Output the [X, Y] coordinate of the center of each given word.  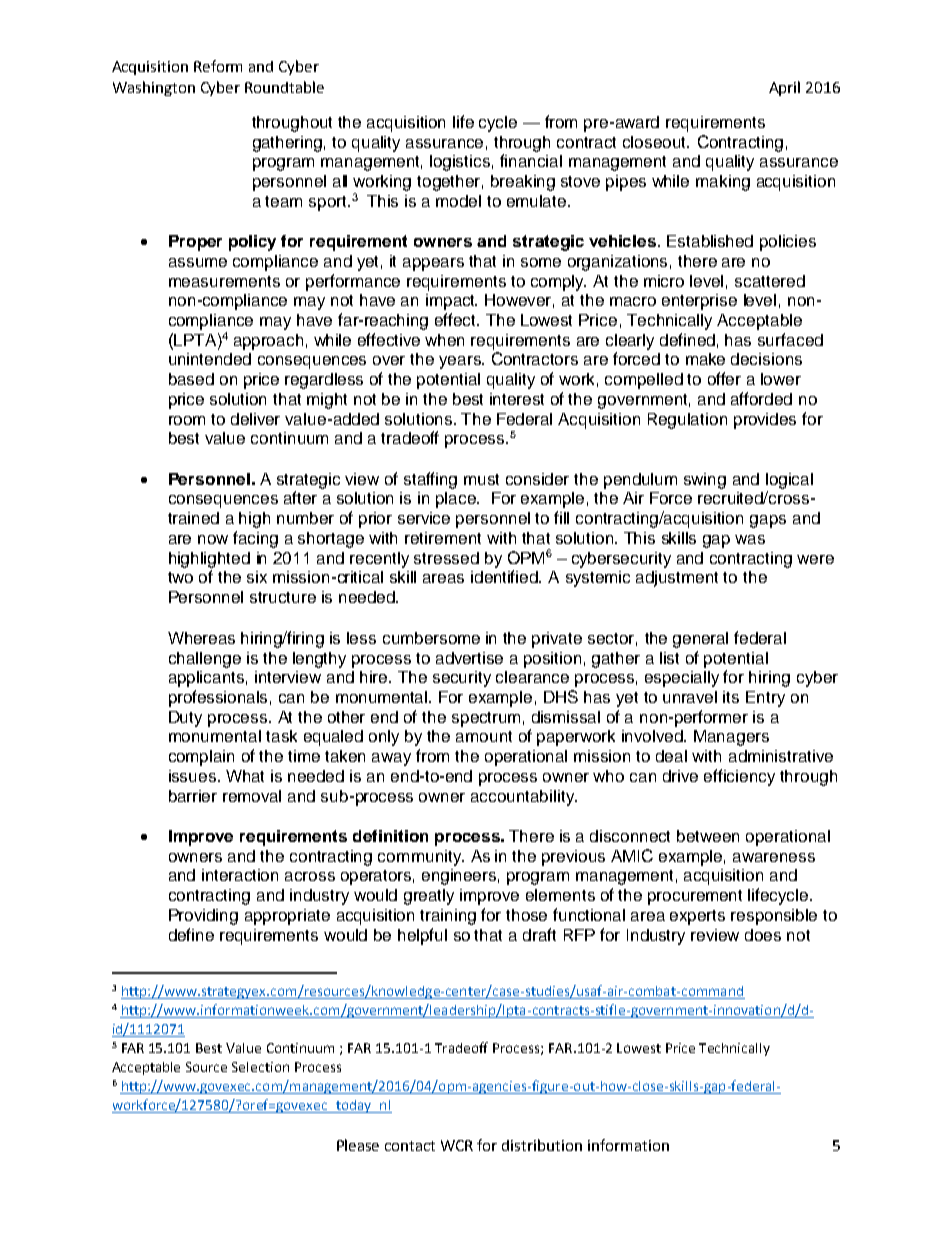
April [784, 88]
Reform [218, 66]
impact [451, 302]
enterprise [699, 302]
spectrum [486, 719]
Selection [260, 1067]
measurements [224, 281]
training [448, 917]
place [457, 500]
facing [255, 539]
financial [531, 160]
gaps [768, 521]
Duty [185, 719]
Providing [203, 917]
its [731, 697]
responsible [774, 917]
